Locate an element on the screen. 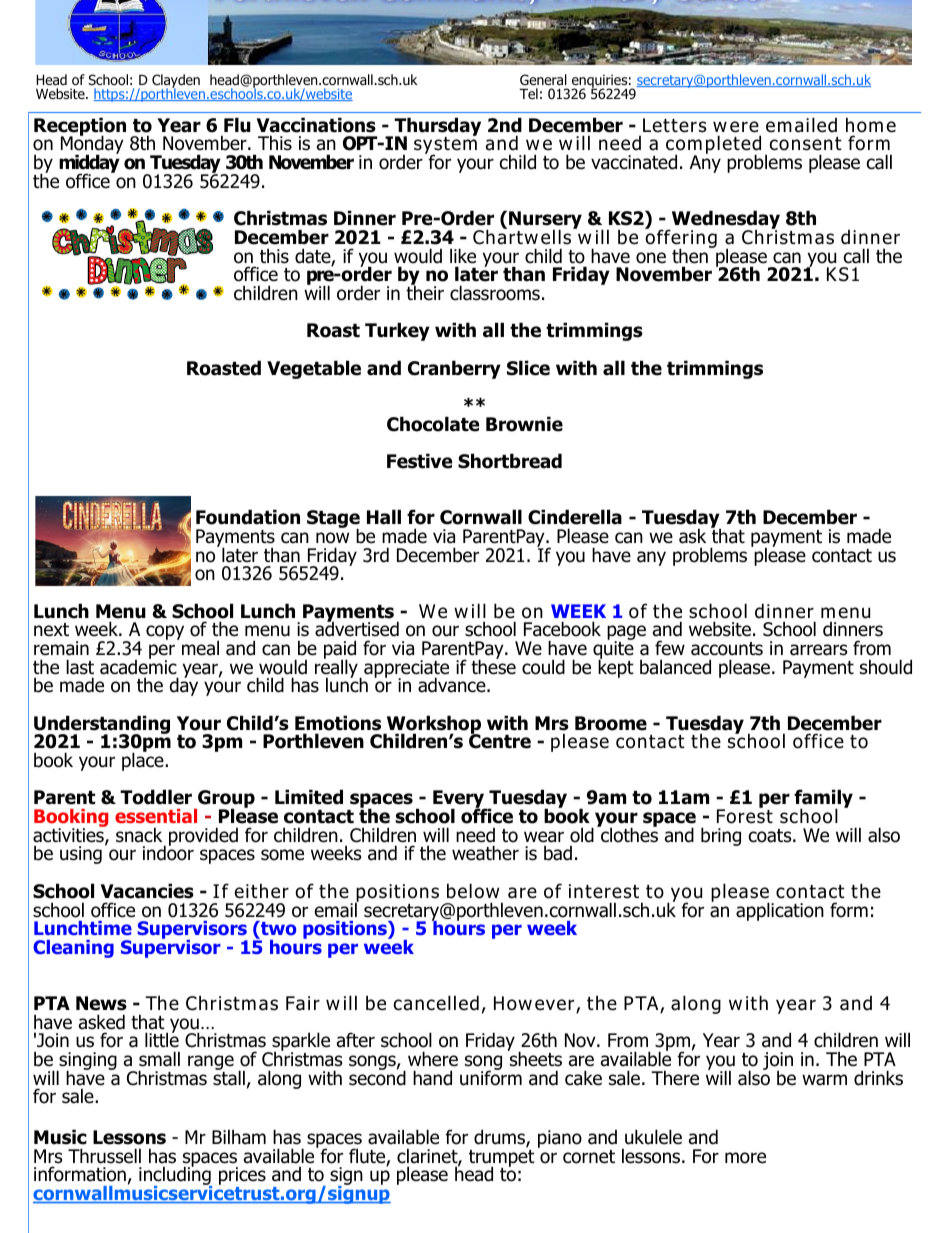  Foundation is located at coordinates (248, 517).
